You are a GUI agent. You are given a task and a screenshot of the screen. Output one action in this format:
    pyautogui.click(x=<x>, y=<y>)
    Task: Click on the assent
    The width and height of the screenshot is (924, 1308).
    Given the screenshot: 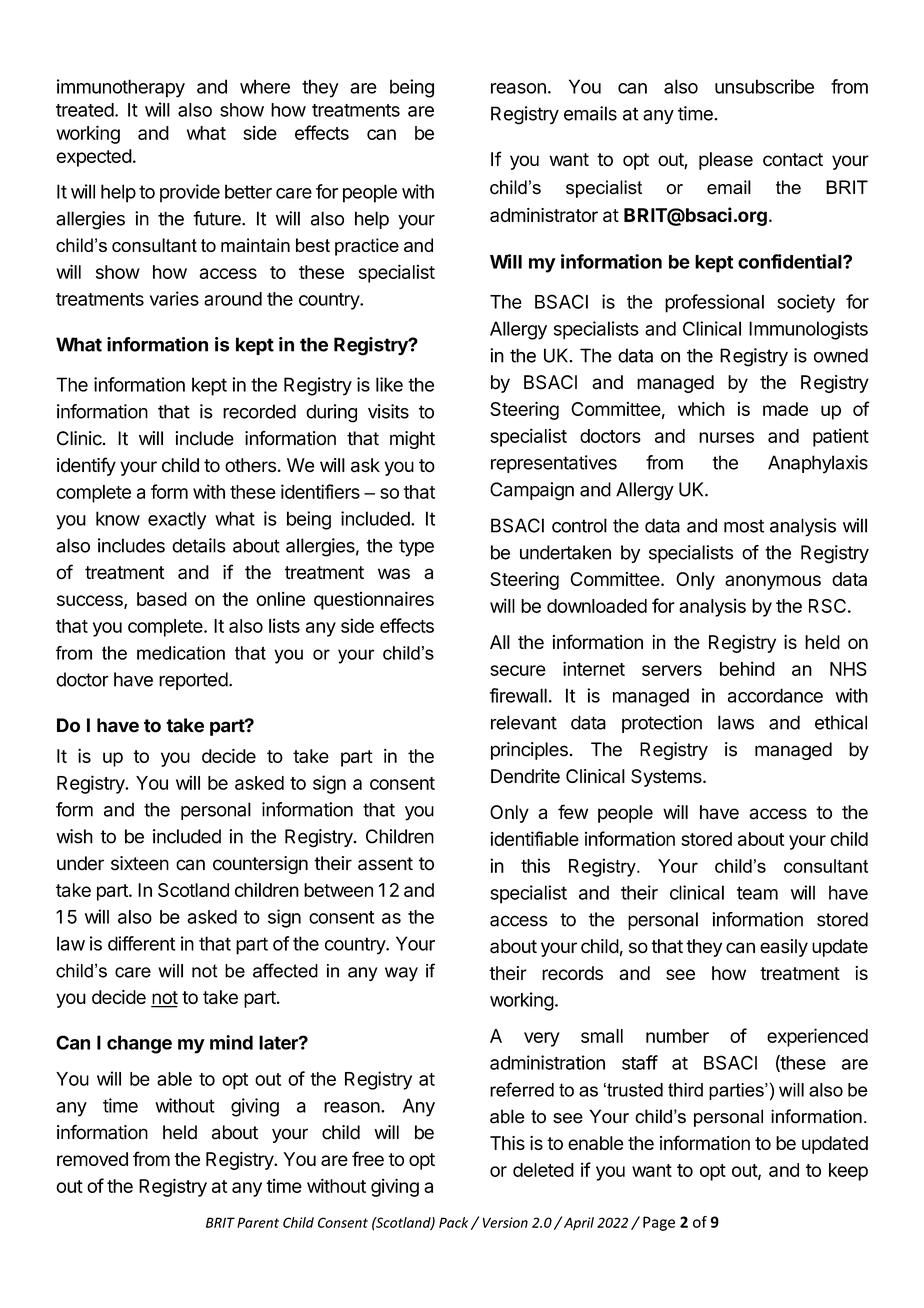 What is the action you would take?
    pyautogui.click(x=385, y=864)
